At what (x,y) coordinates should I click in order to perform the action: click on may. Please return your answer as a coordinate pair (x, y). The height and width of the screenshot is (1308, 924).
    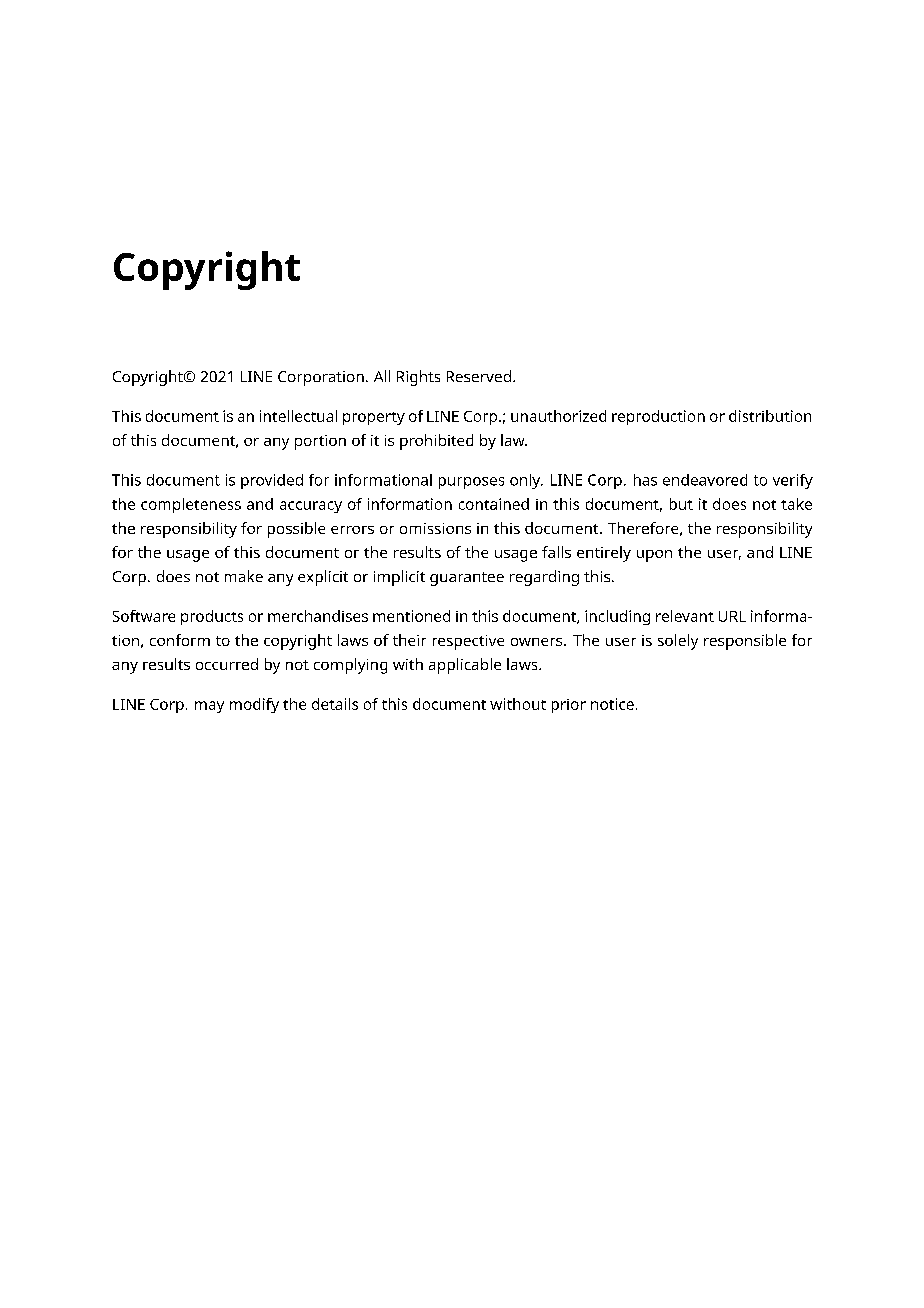
    Looking at the image, I should click on (209, 707).
